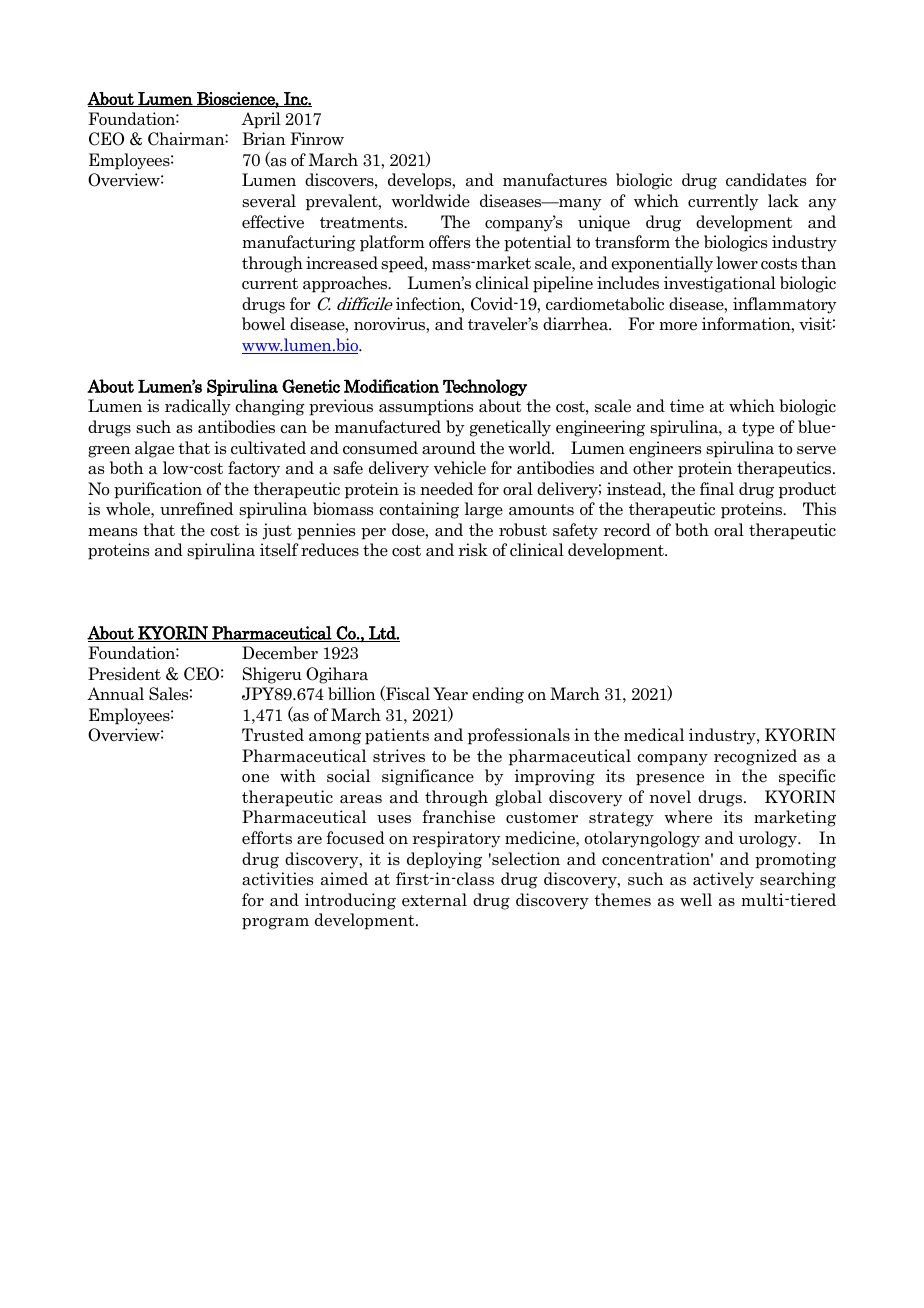 This document has width=924, height=1308. What do you see at coordinates (277, 879) in the document?
I see `activities` at bounding box center [277, 879].
